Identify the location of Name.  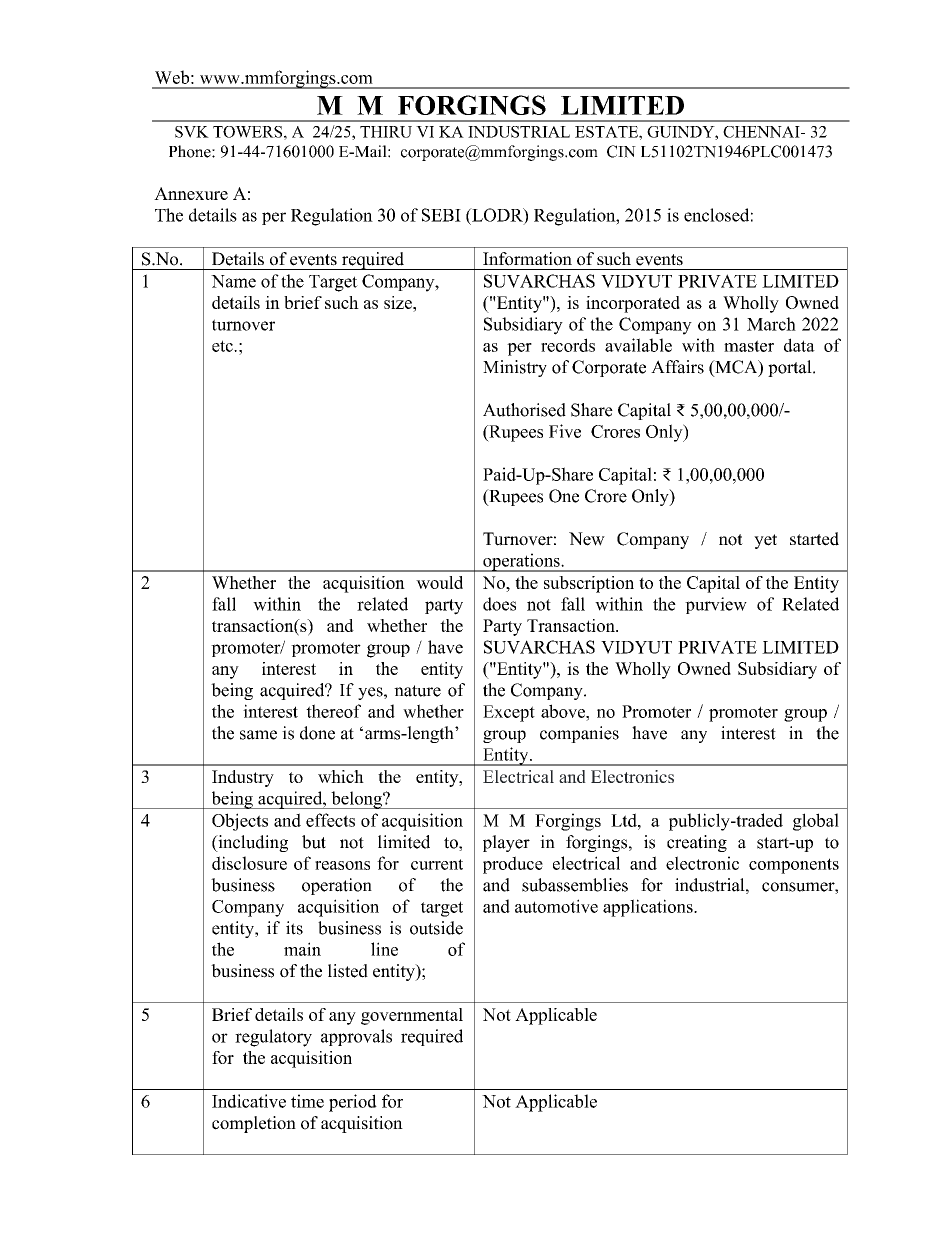
(233, 281).
